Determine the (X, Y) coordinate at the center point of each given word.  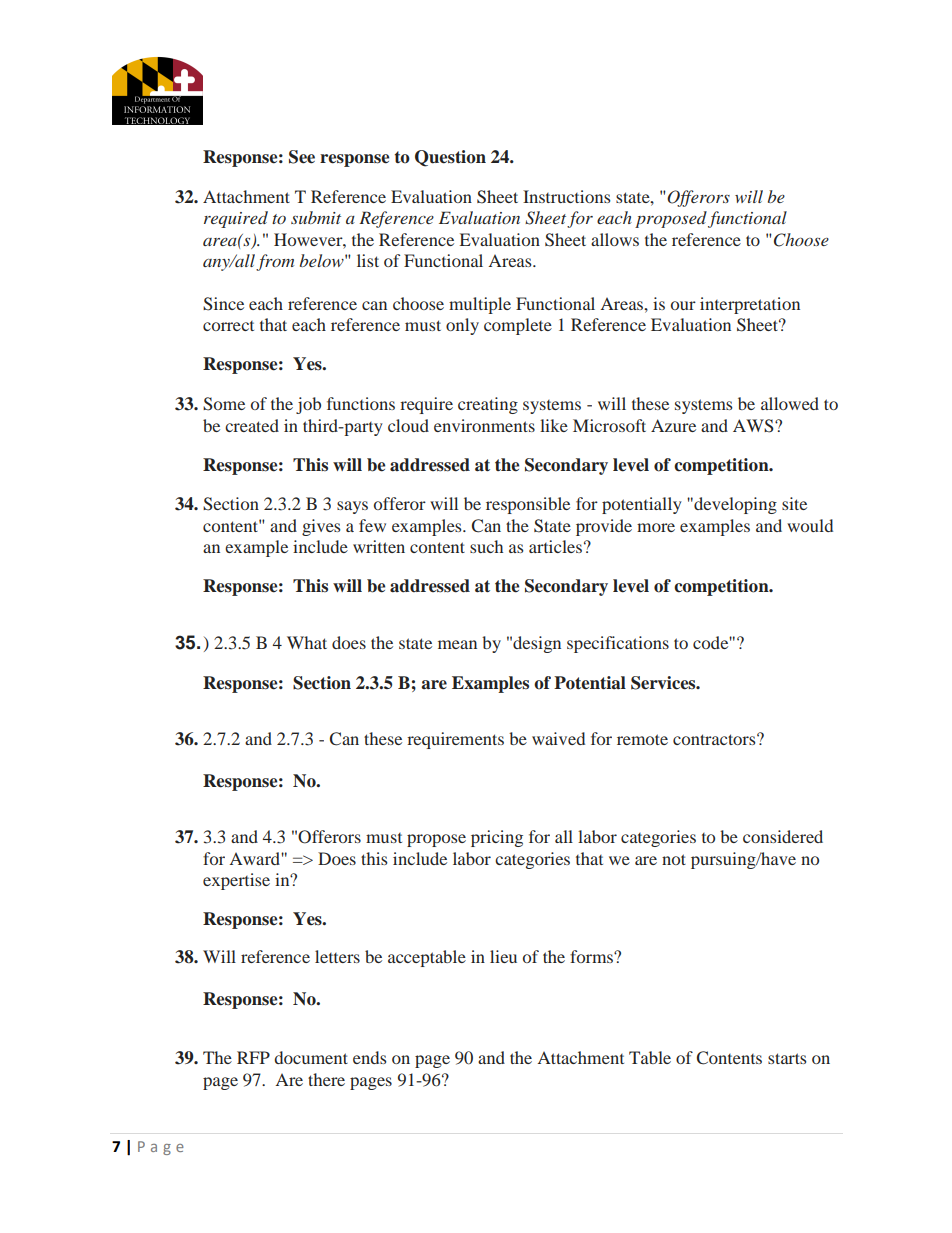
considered (783, 836)
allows (615, 239)
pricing (497, 838)
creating (488, 405)
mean (457, 644)
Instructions (567, 196)
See (302, 157)
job (308, 405)
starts (787, 1058)
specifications (618, 644)
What (307, 642)
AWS (754, 426)
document (311, 1057)
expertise (236, 881)
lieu (503, 956)
